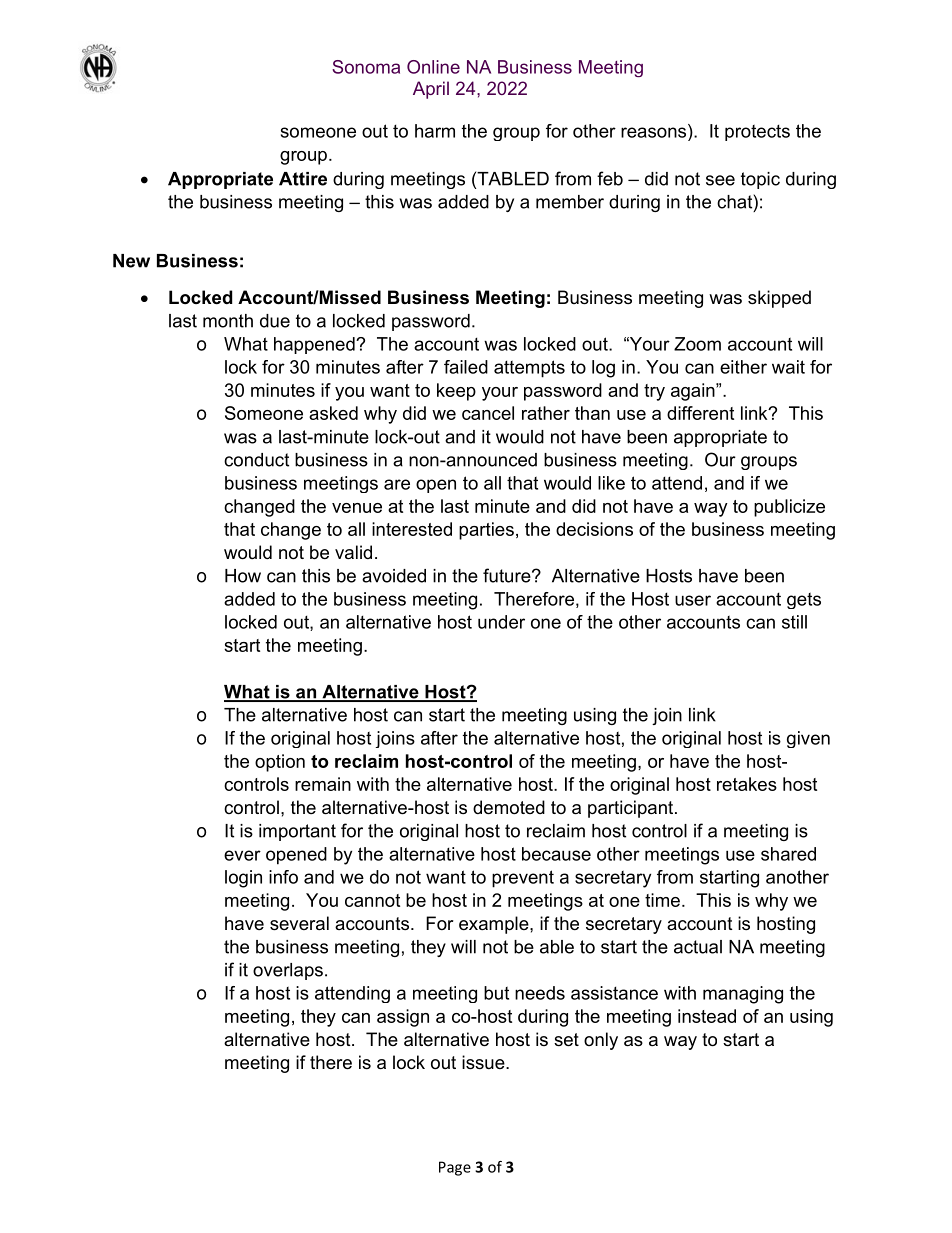  What do you see at coordinates (693, 600) in the screenshot?
I see `user` at bounding box center [693, 600].
